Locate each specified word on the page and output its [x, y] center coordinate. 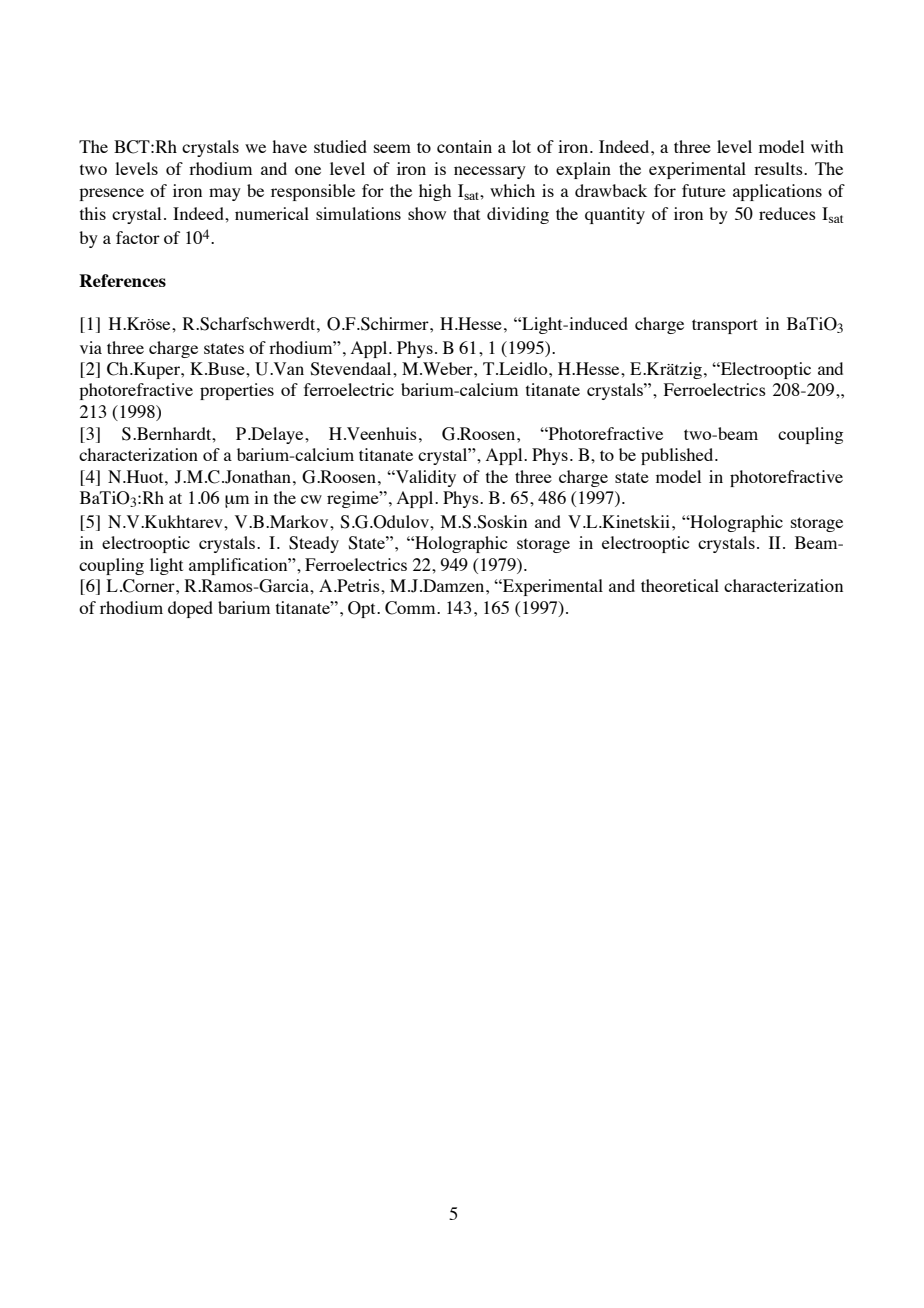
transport [725, 326]
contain [464, 146]
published [678, 456]
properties [237, 391]
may [225, 194]
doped [190, 609]
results [779, 168]
